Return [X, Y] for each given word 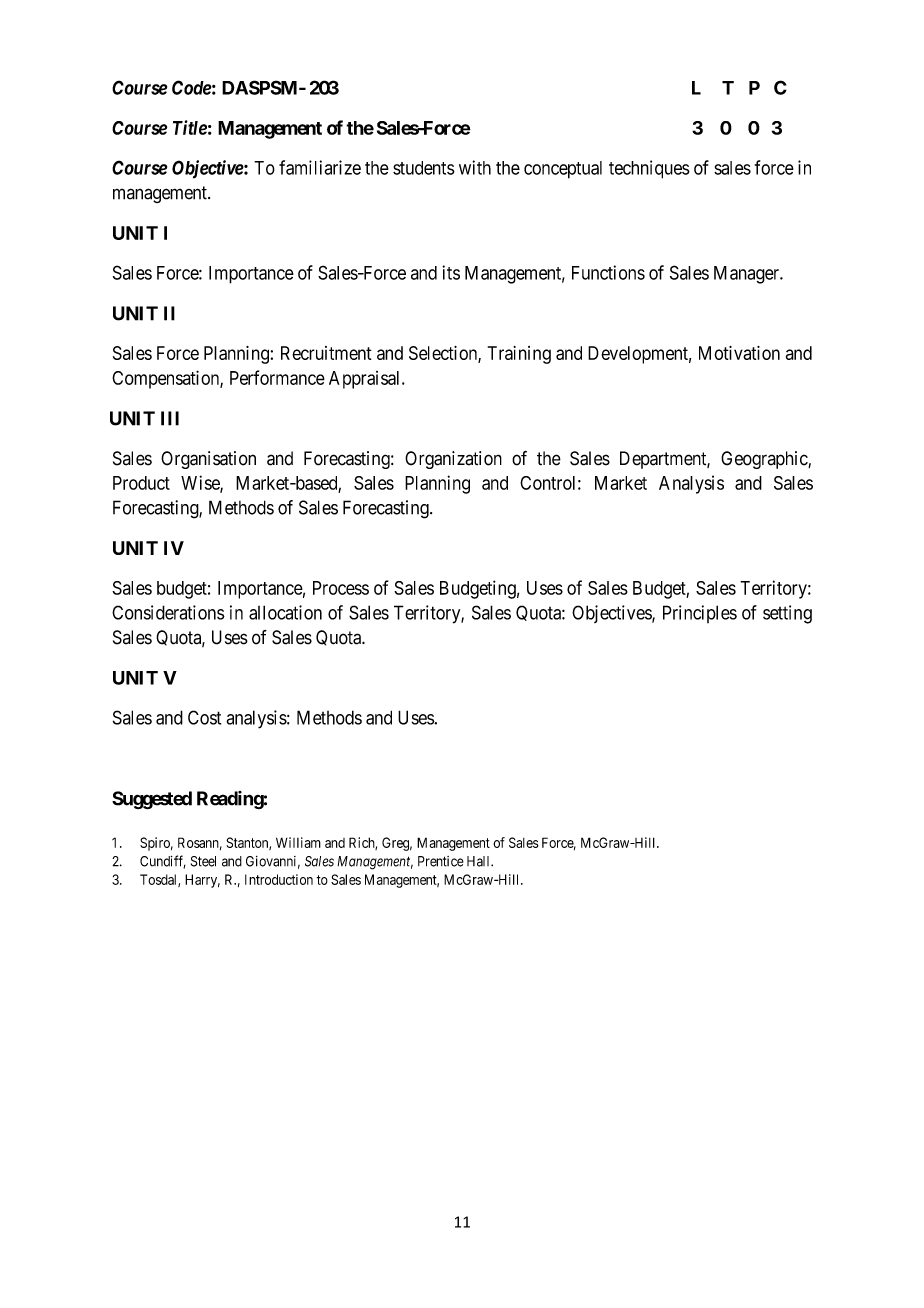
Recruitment [326, 353]
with [475, 167]
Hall [480, 861]
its [451, 272]
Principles [700, 614]
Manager [748, 275]
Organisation [208, 460]
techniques [649, 169]
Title [190, 127]
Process [341, 588]
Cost [204, 717]
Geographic [765, 460]
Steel [203, 861]
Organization [453, 460]
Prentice [441, 861]
